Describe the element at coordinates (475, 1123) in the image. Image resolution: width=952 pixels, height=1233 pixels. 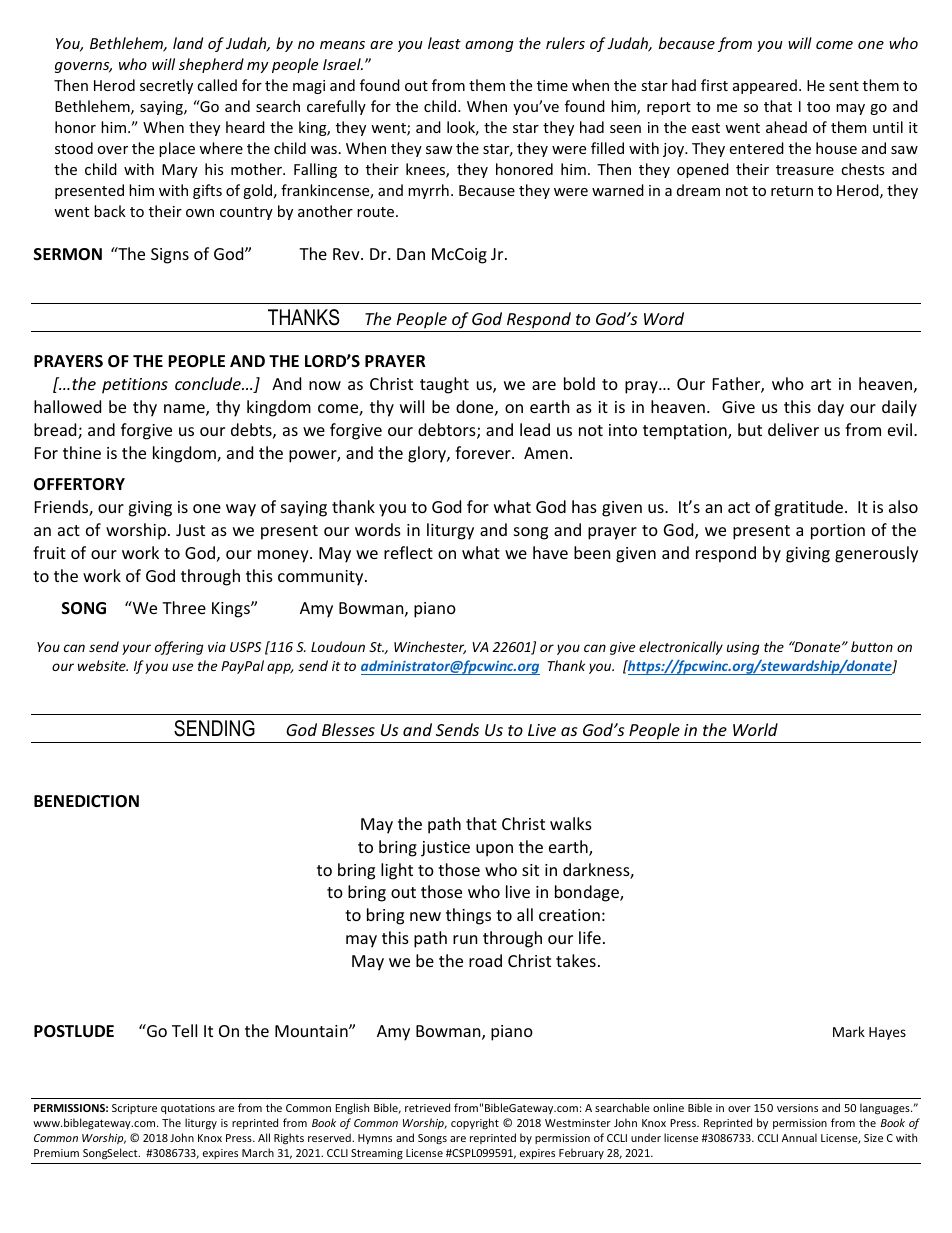
I see `copyright` at that location.
